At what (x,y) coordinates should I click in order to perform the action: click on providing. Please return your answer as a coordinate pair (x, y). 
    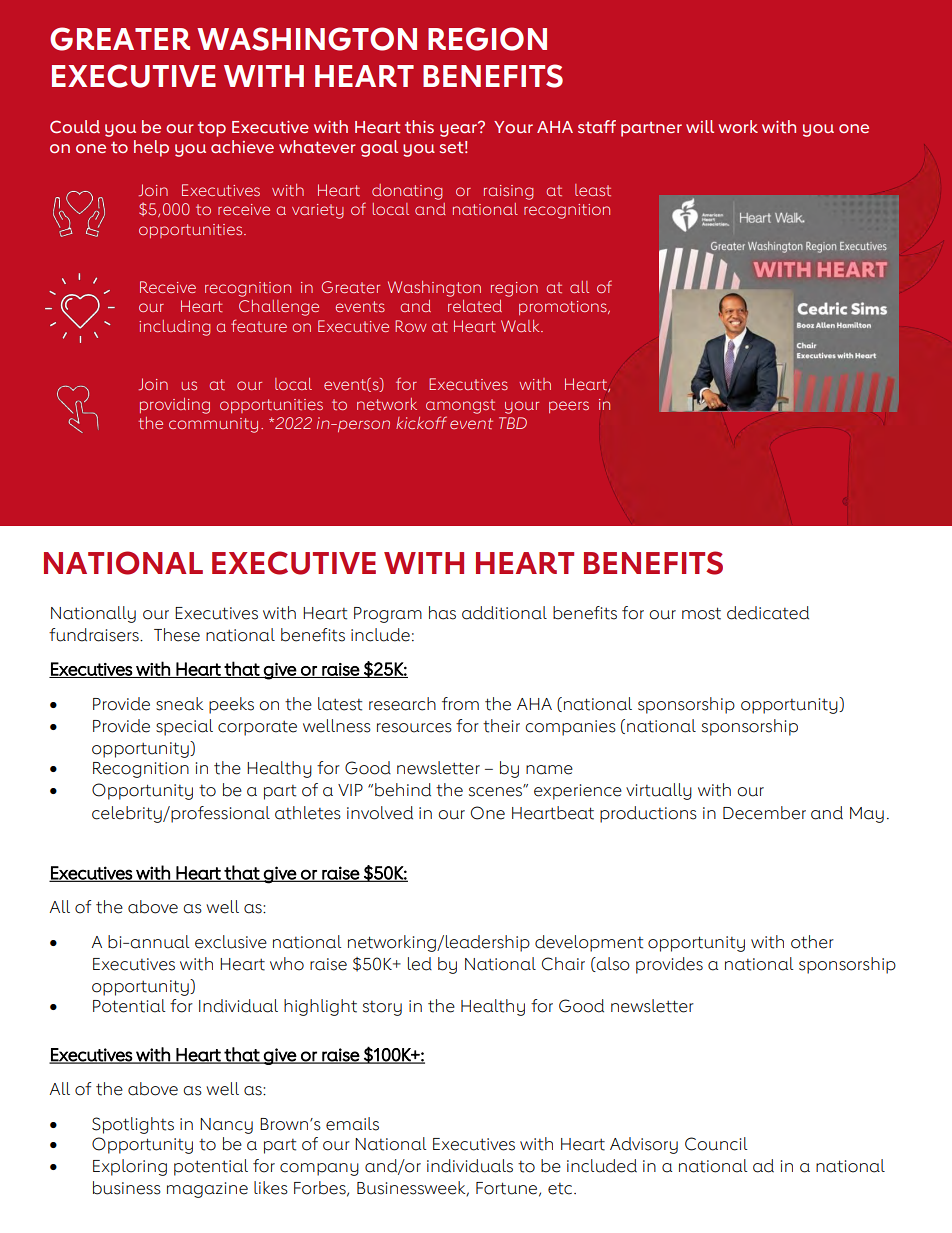
    Looking at the image, I should click on (175, 406).
